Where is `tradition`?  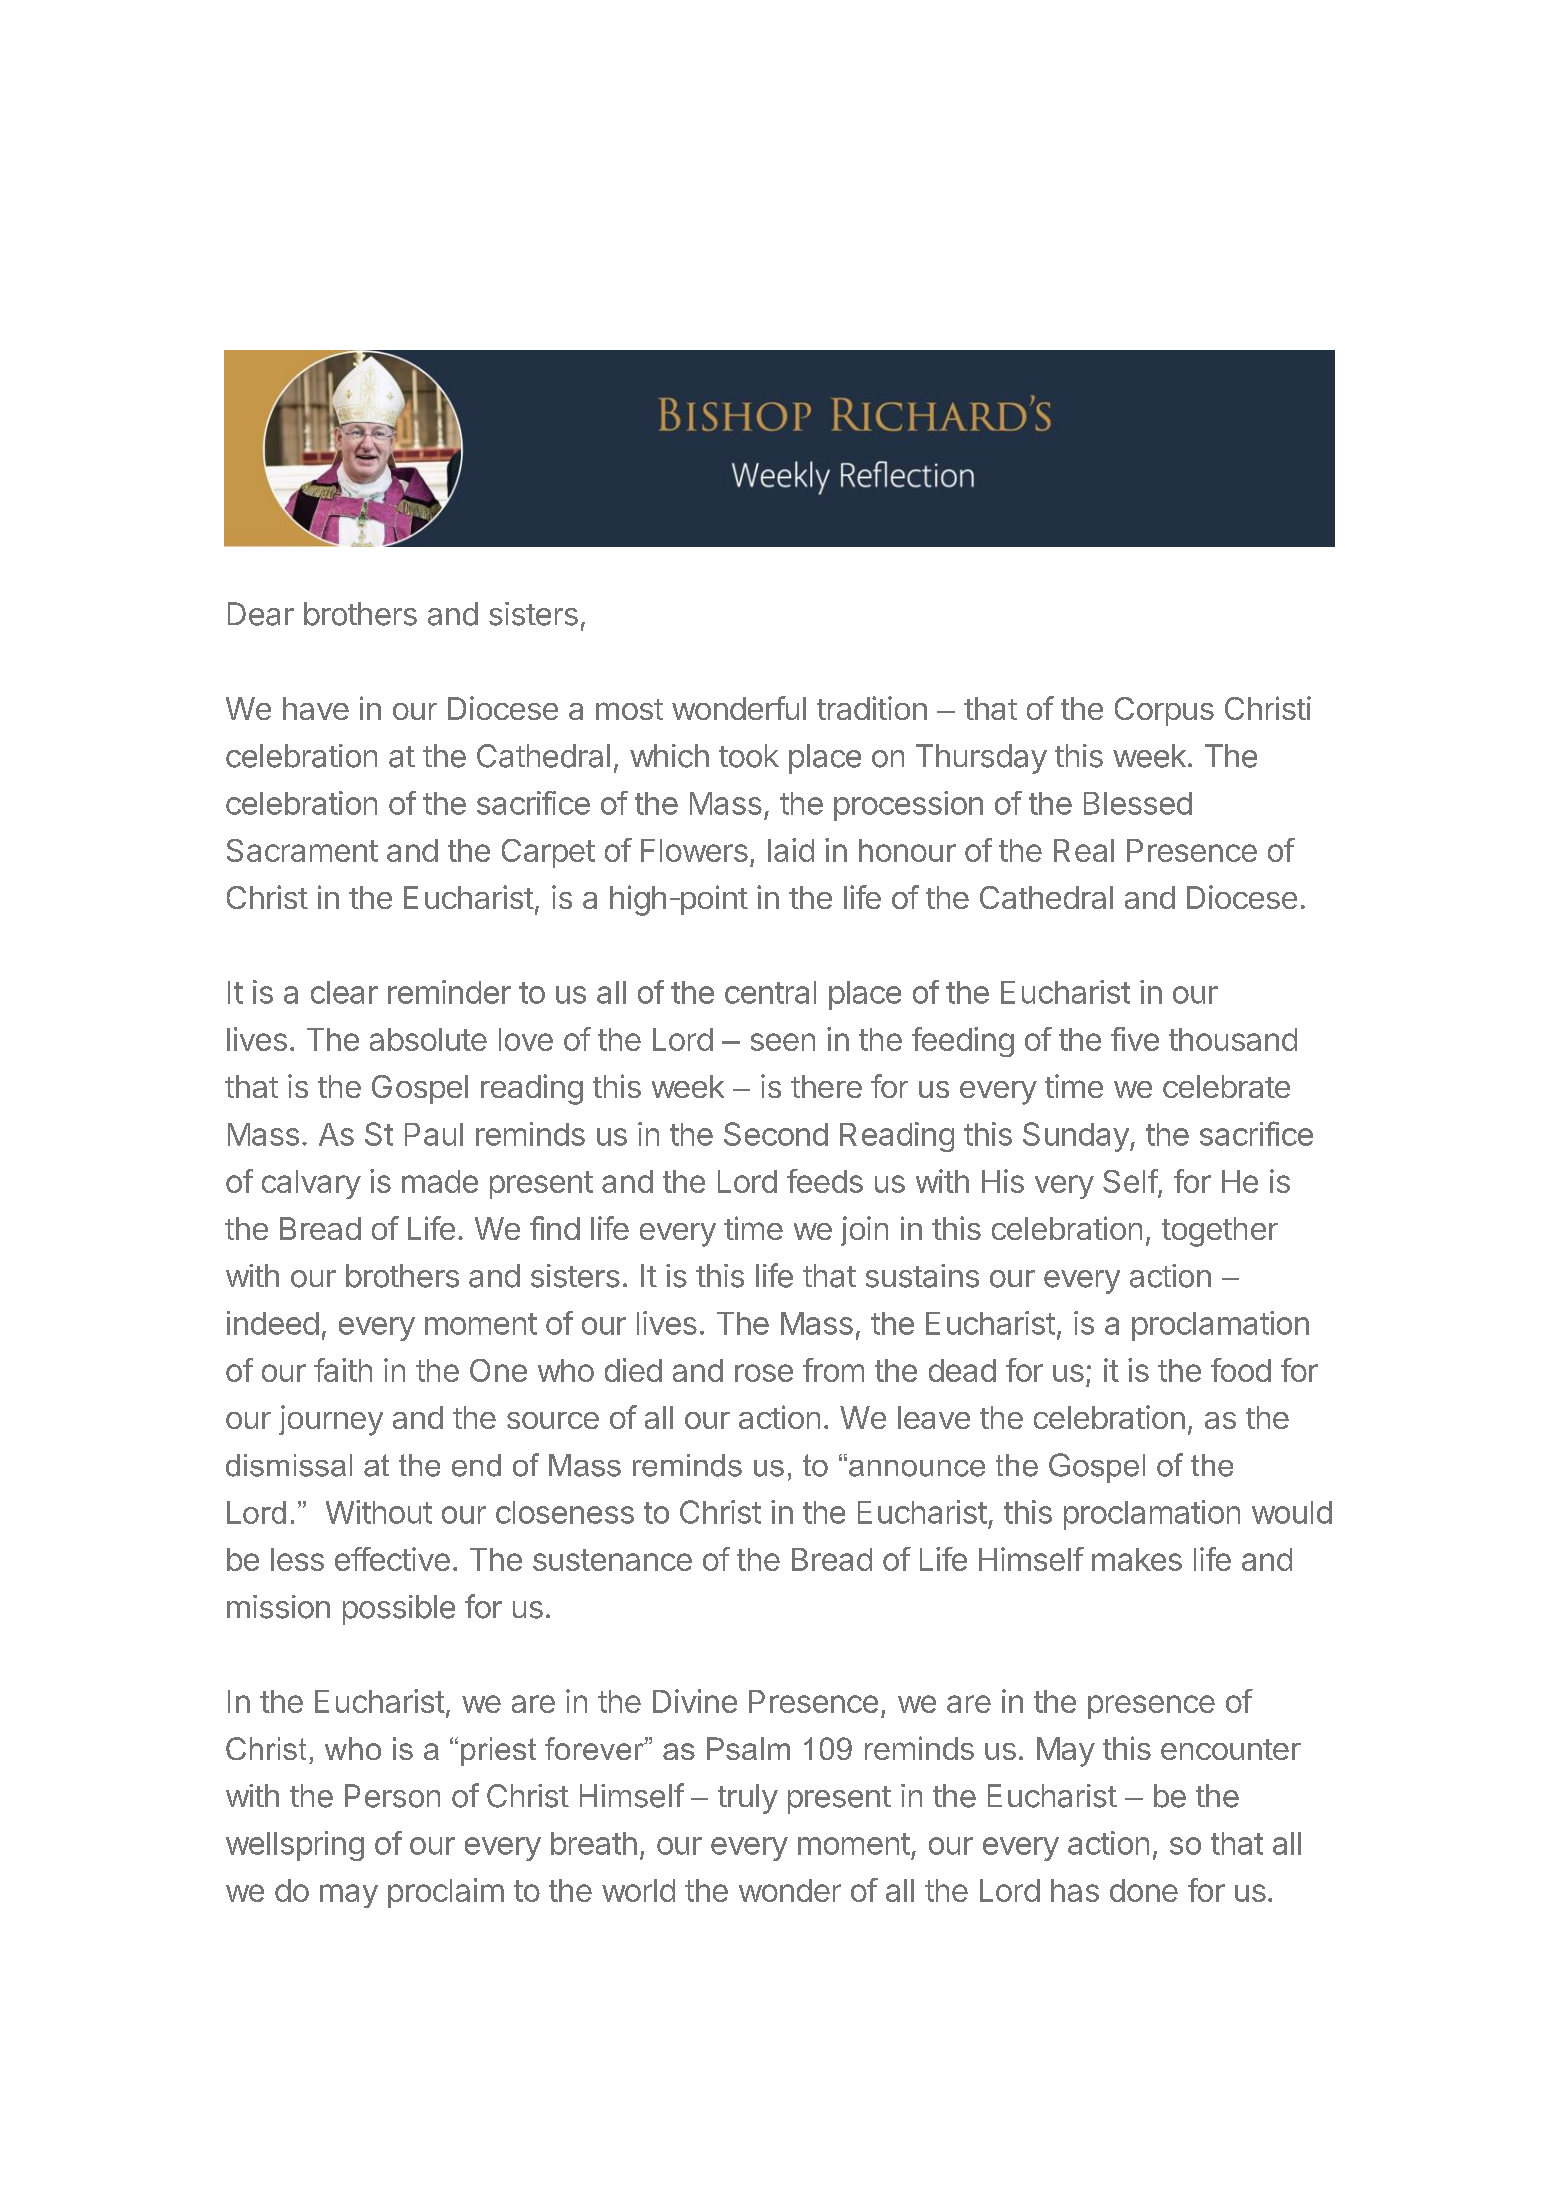
tradition is located at coordinates (872, 708).
